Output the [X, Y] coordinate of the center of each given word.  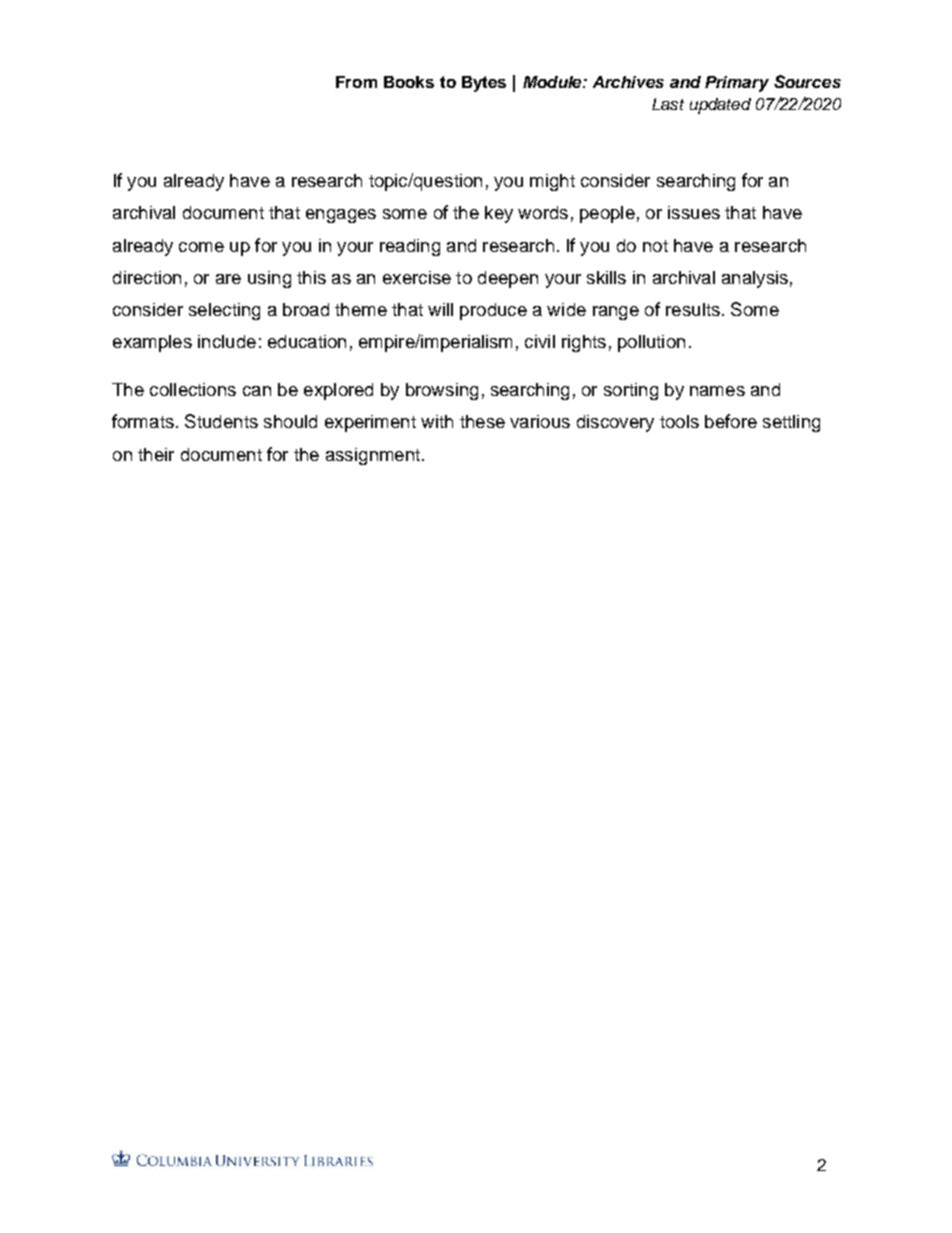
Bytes [484, 84]
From [356, 82]
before [731, 421]
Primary [737, 84]
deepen [508, 279]
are [228, 279]
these [482, 421]
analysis [755, 279]
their [156, 454]
